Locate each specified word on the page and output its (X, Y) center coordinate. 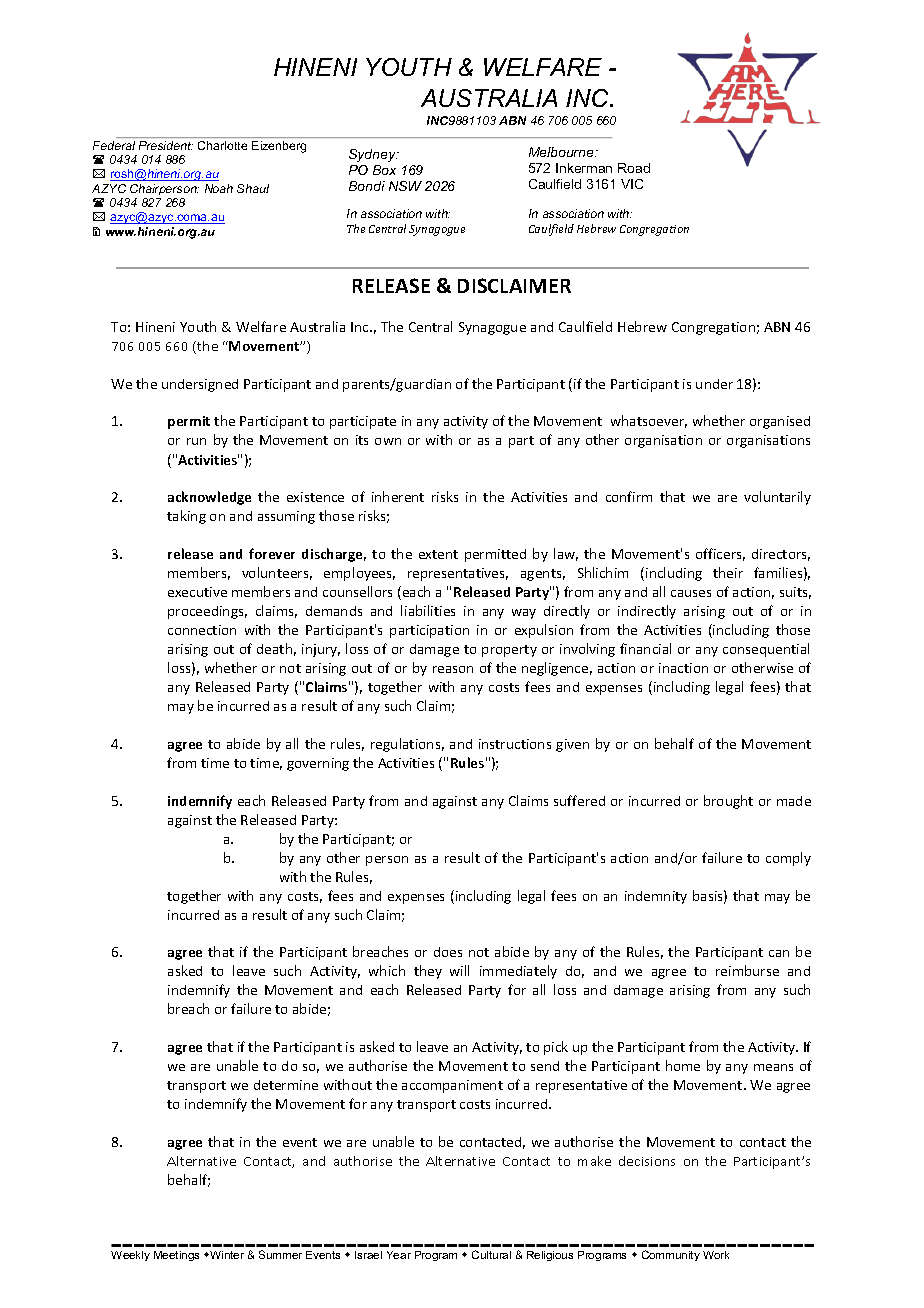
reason (453, 669)
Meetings (176, 1256)
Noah (219, 188)
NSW (405, 186)
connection (202, 630)
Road (634, 168)
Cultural (491, 1254)
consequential (766, 650)
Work (716, 1255)
